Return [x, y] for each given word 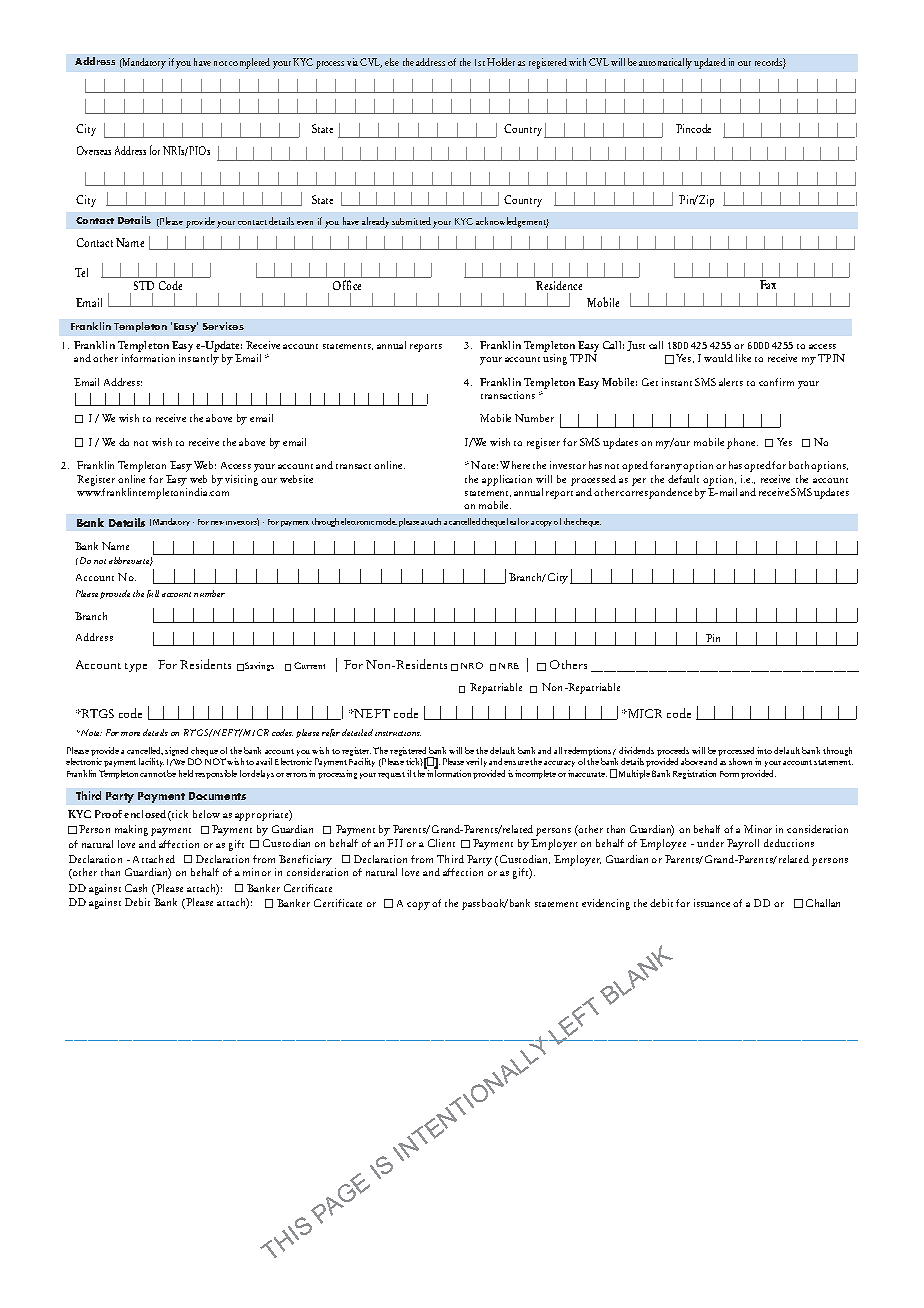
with [577, 62]
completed [249, 63]
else [392, 62]
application [507, 480]
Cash [136, 888]
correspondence [656, 493]
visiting [241, 480]
